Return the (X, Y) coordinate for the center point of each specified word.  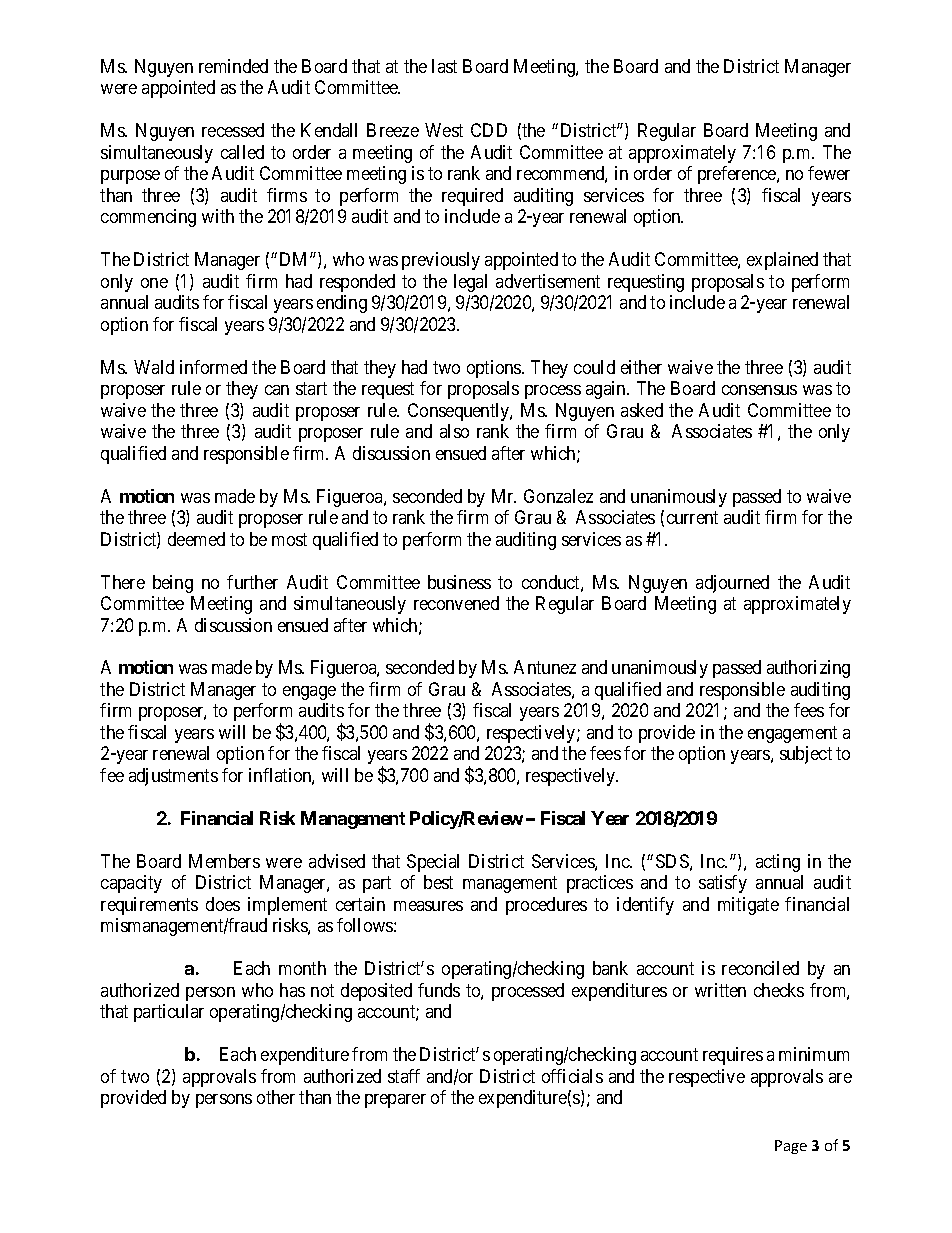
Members (224, 861)
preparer (395, 1101)
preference (738, 175)
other (276, 1097)
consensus (759, 390)
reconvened (456, 603)
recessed (233, 130)
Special (433, 863)
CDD (489, 130)
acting (778, 863)
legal (470, 283)
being (173, 584)
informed (213, 367)
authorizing (808, 669)
